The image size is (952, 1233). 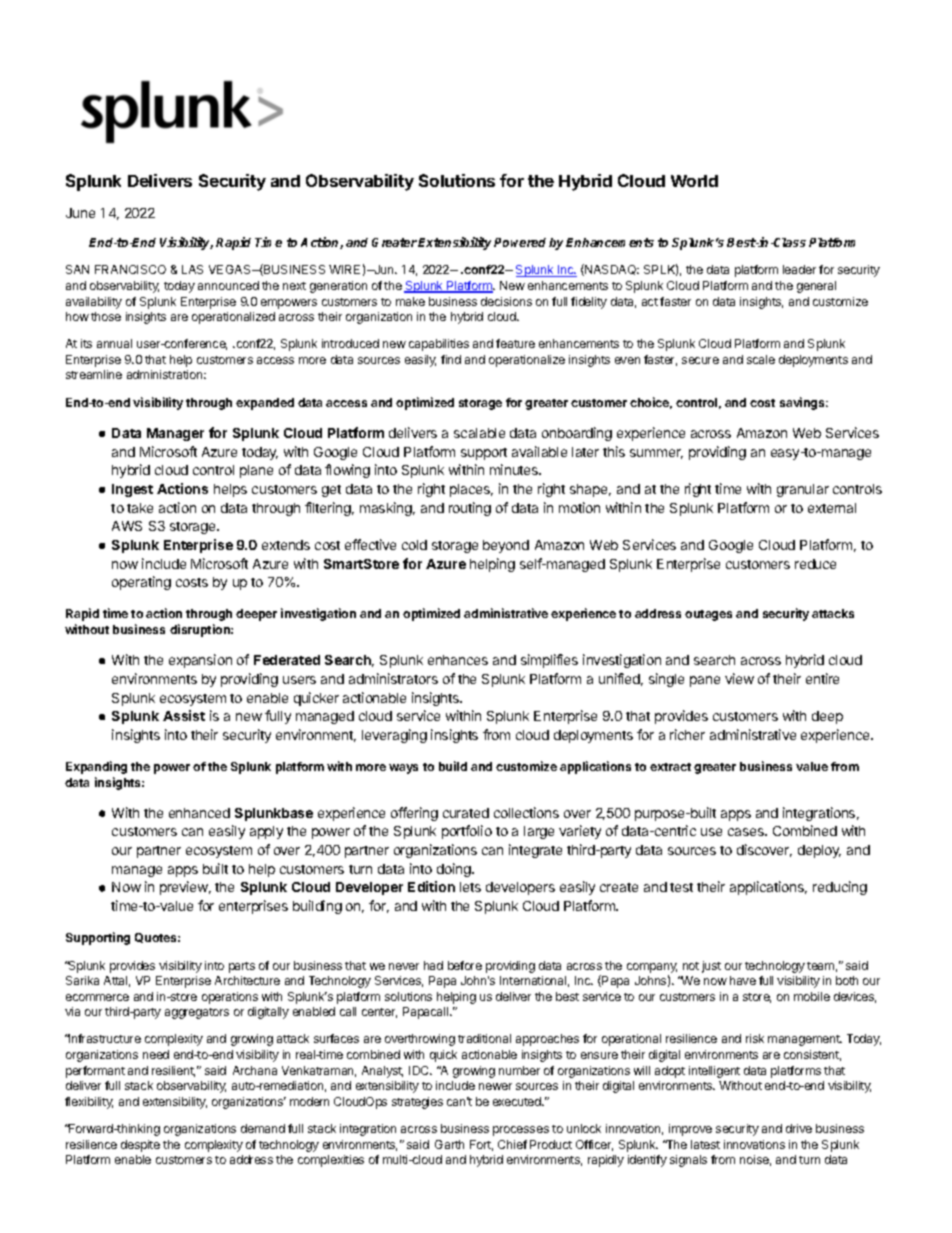 I want to click on World, so click(x=694, y=181).
